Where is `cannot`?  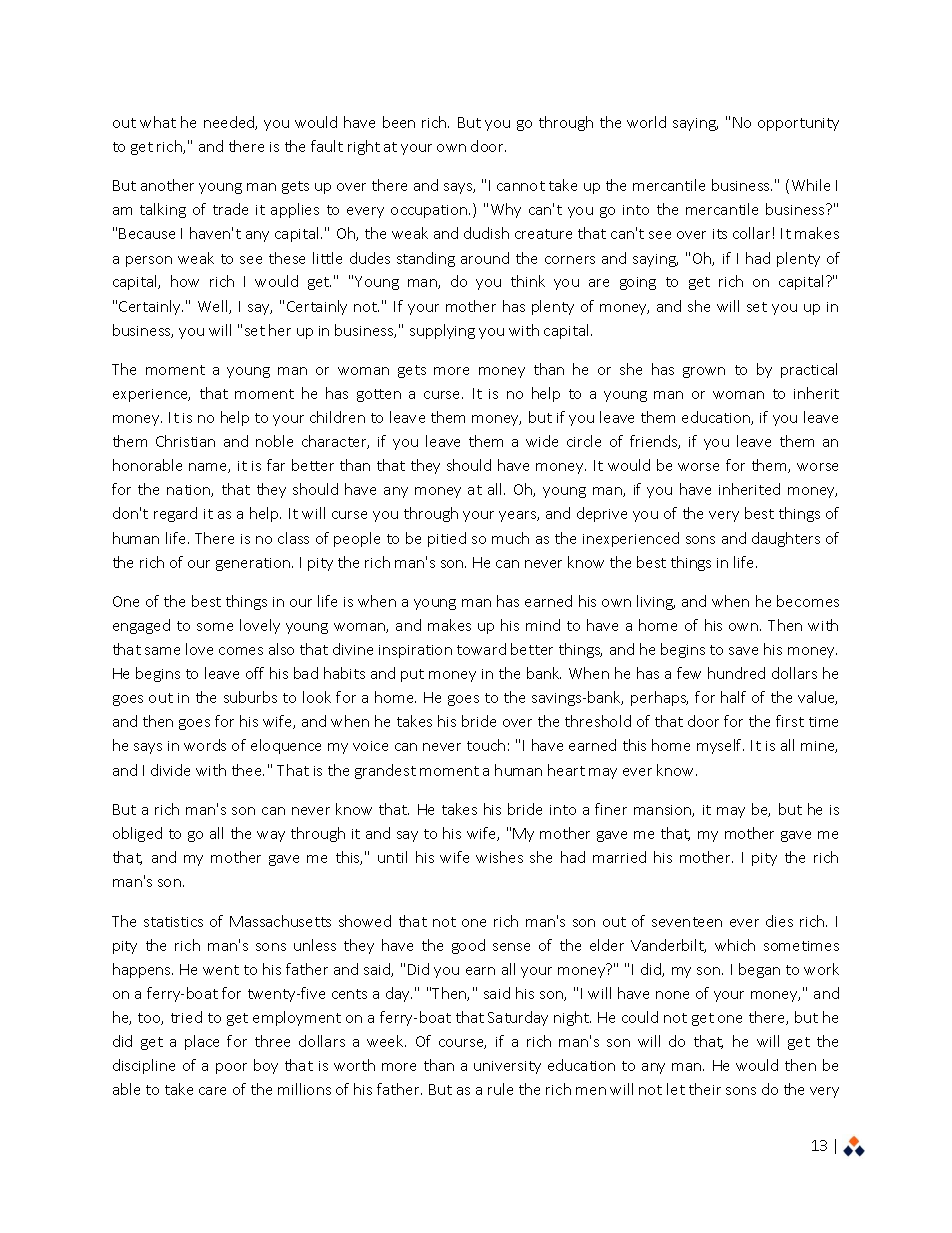
cannot is located at coordinates (521, 186).
